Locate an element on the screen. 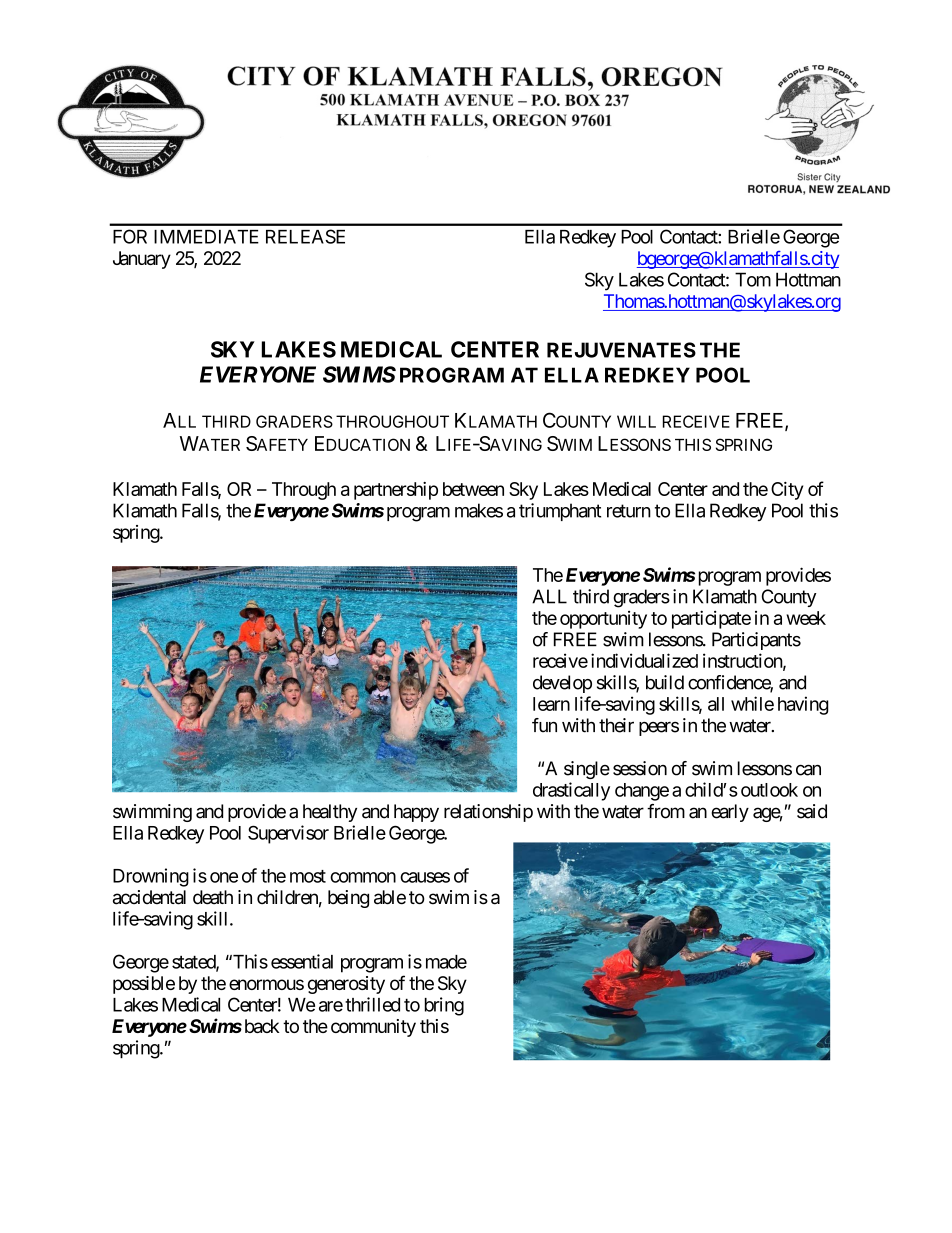 The width and height of the screenshot is (952, 1233). IMMEDIATE is located at coordinates (206, 237).
